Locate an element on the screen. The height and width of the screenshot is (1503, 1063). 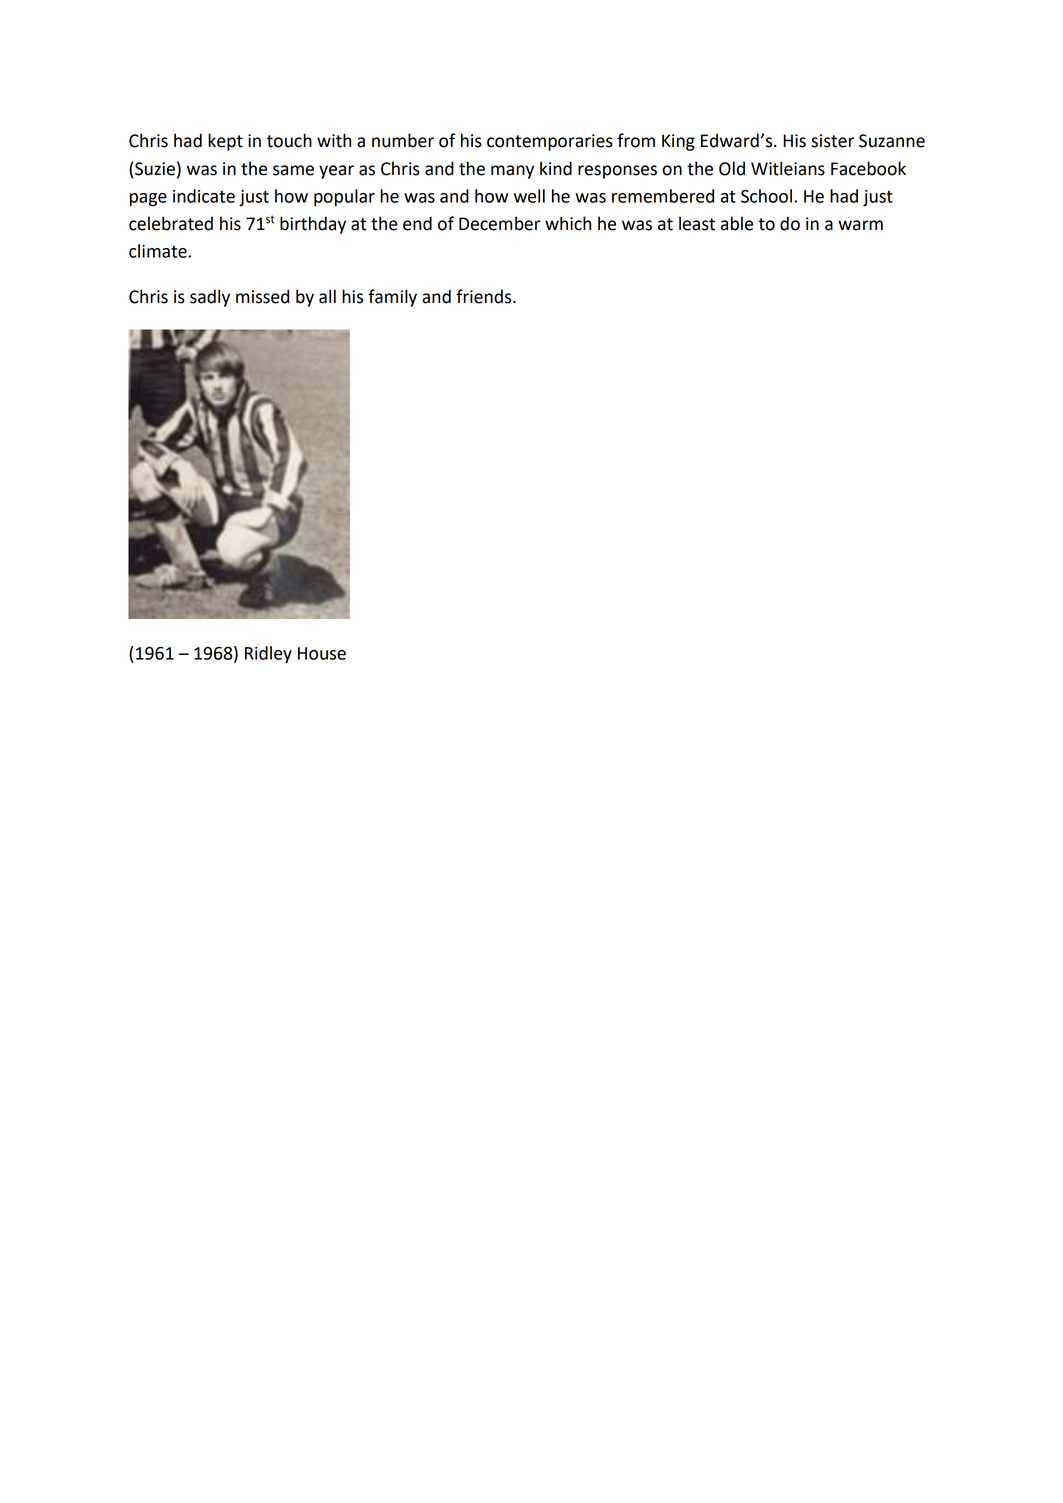
sadly is located at coordinates (210, 298).
